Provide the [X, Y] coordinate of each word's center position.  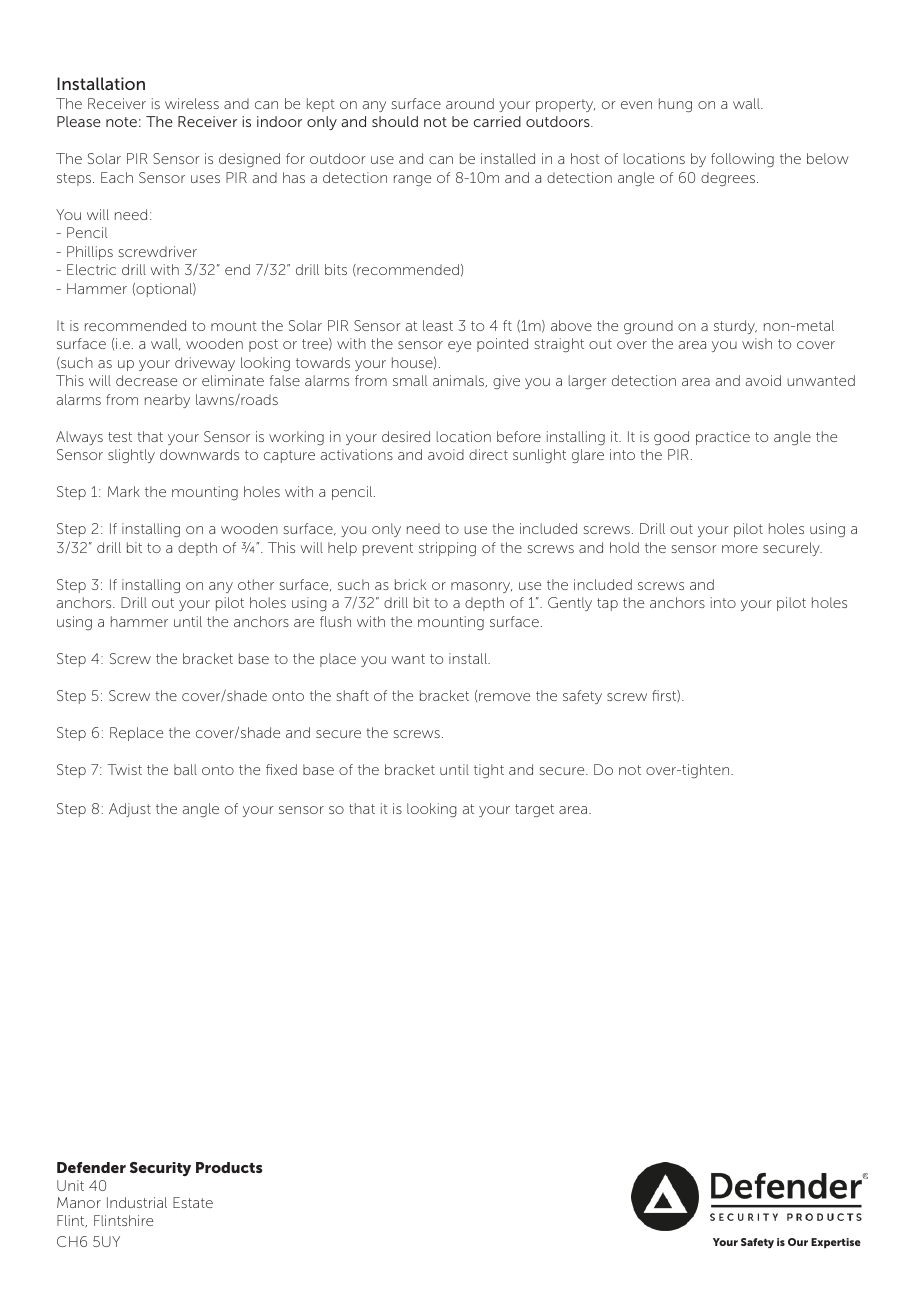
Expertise [836, 1243]
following [742, 160]
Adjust [130, 810]
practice [723, 438]
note [121, 122]
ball [185, 769]
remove [504, 697]
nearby [167, 401]
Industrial [137, 1202]
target [534, 810]
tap [607, 604]
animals [460, 381]
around [470, 103]
